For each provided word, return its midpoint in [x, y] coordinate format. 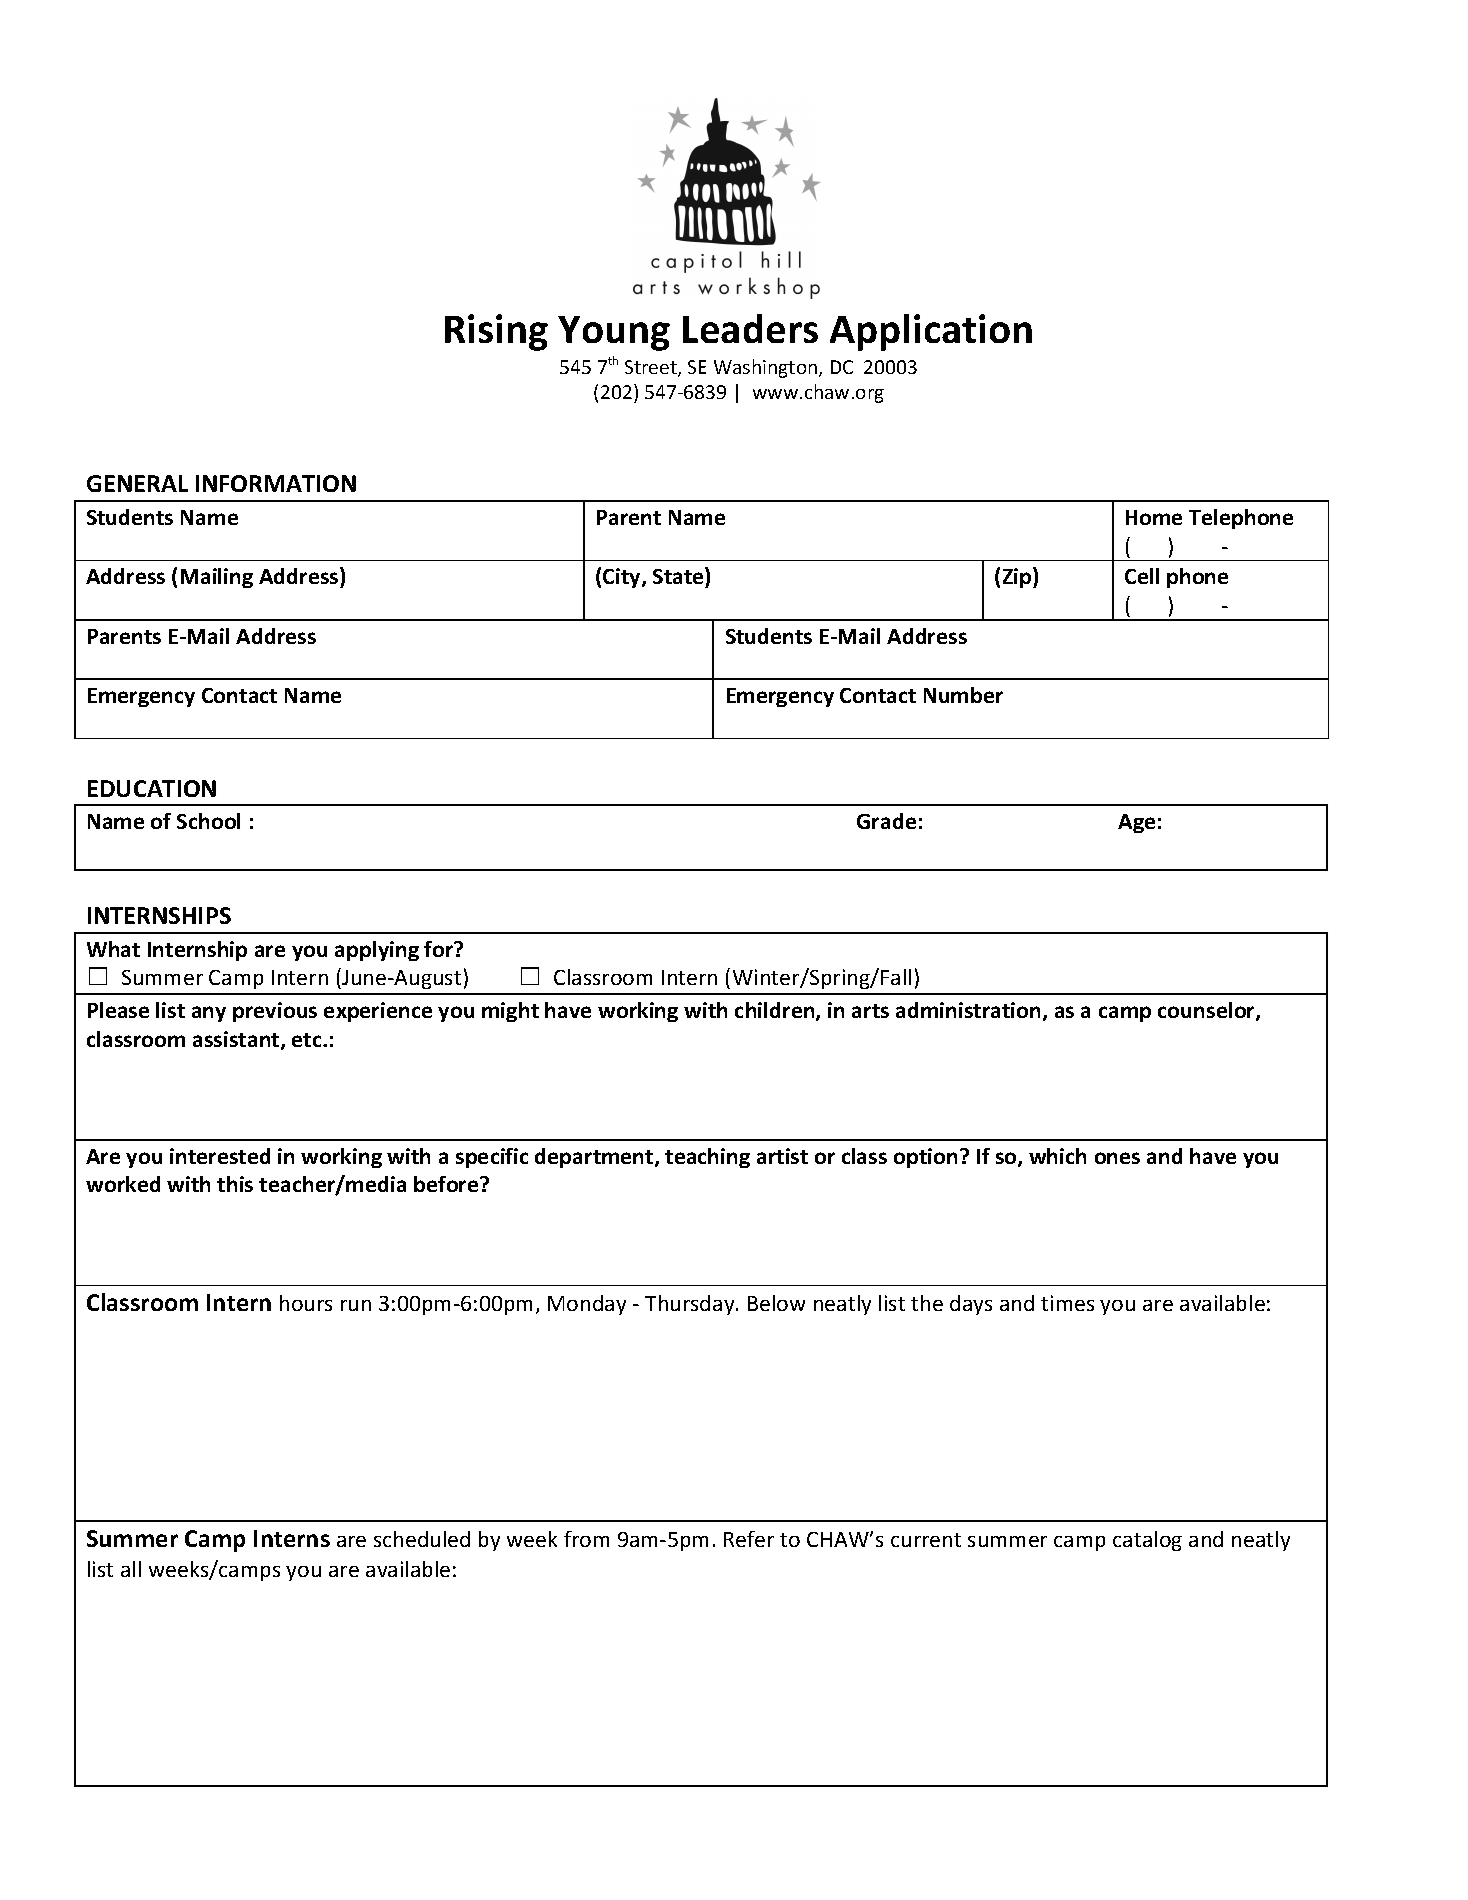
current [926, 1540]
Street [652, 368]
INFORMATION [276, 483]
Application [931, 332]
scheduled [422, 1539]
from [586, 1539]
